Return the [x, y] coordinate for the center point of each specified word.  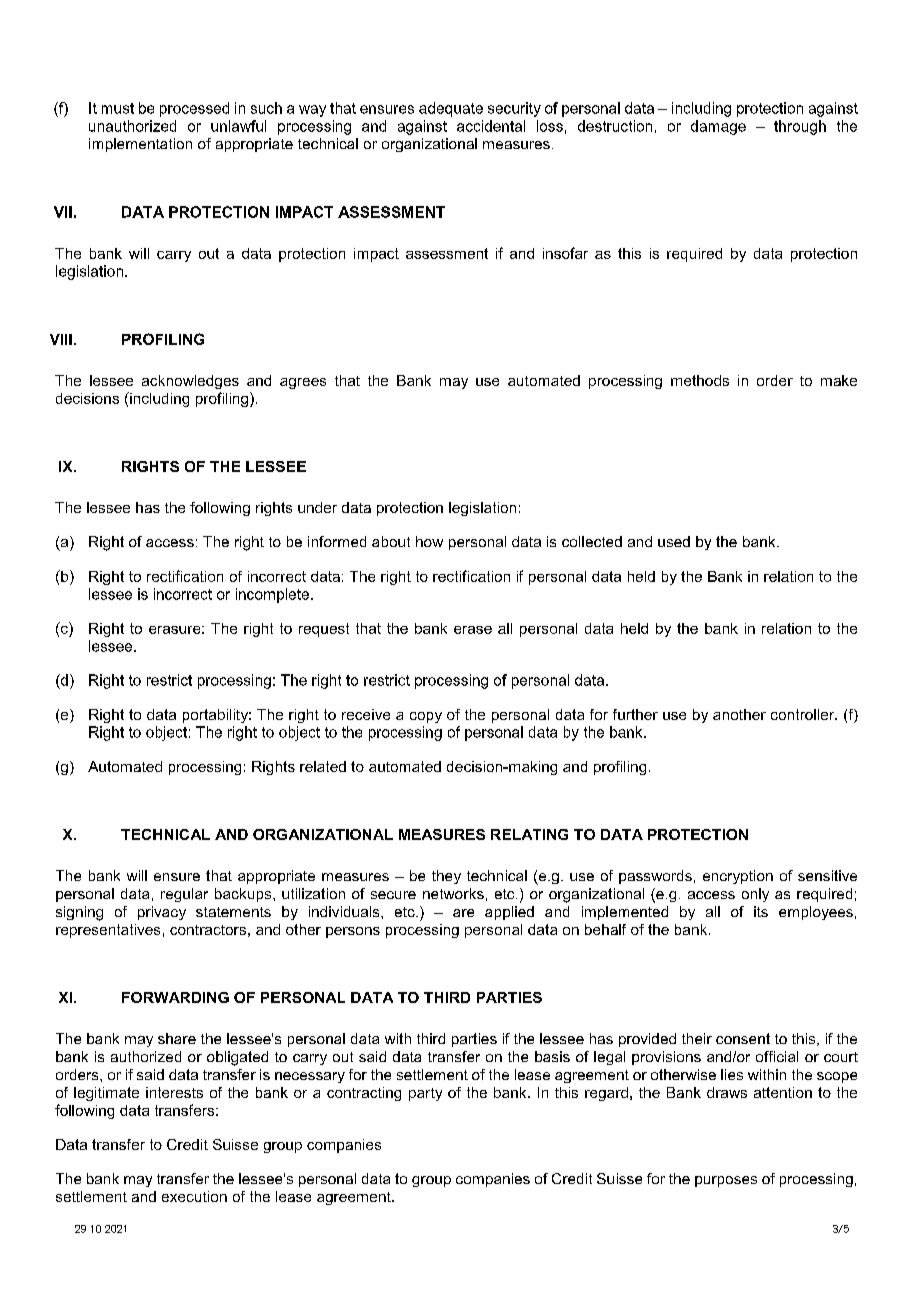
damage [718, 127]
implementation [140, 145]
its [761, 911]
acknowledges [190, 382]
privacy [162, 913]
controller [804, 714]
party [425, 1094]
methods [700, 380]
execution [194, 1196]
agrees [303, 383]
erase [473, 630]
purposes [726, 1181]
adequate [451, 109]
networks [453, 893]
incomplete [274, 595]
